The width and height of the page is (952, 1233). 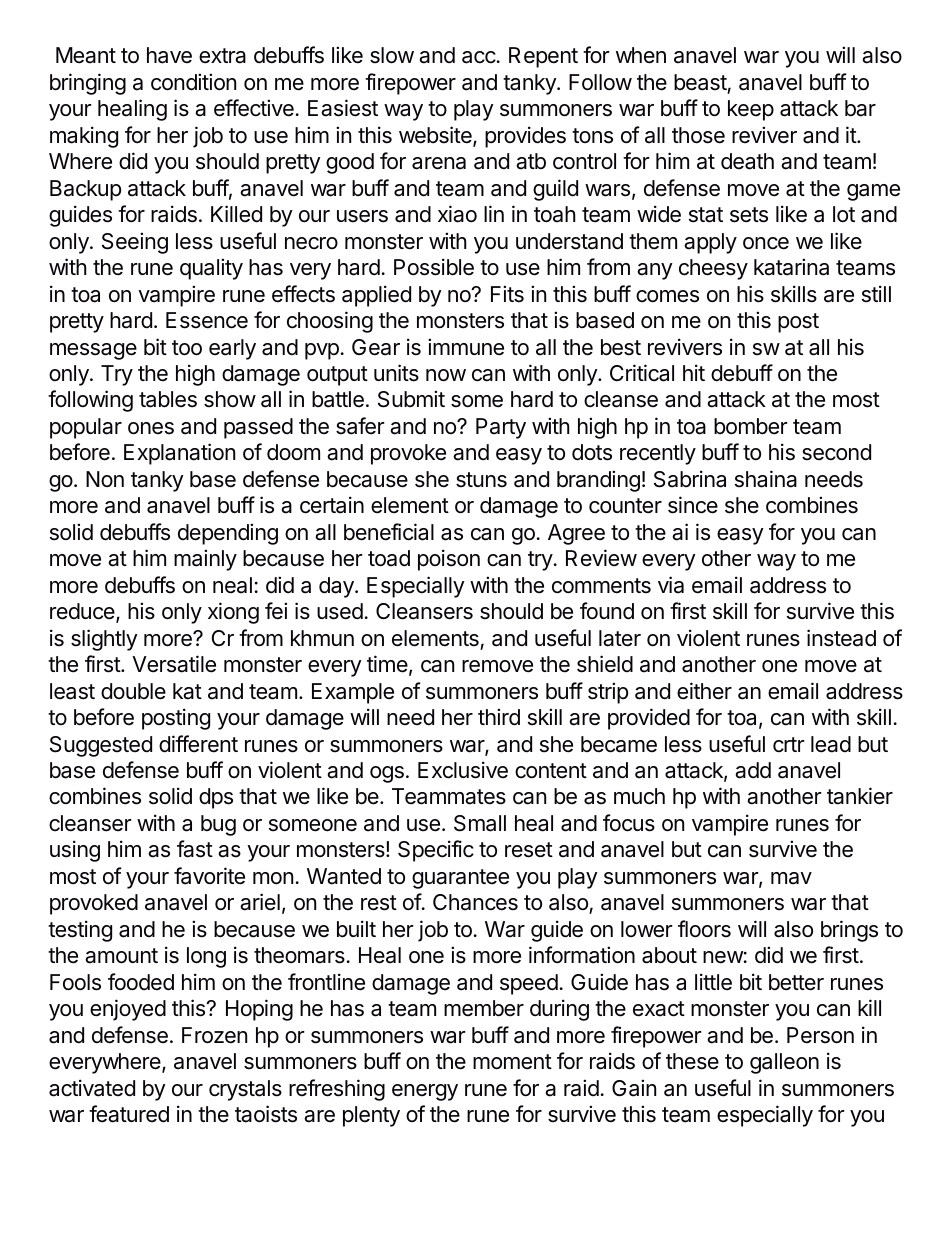 I want to click on condition, so click(x=193, y=82).
